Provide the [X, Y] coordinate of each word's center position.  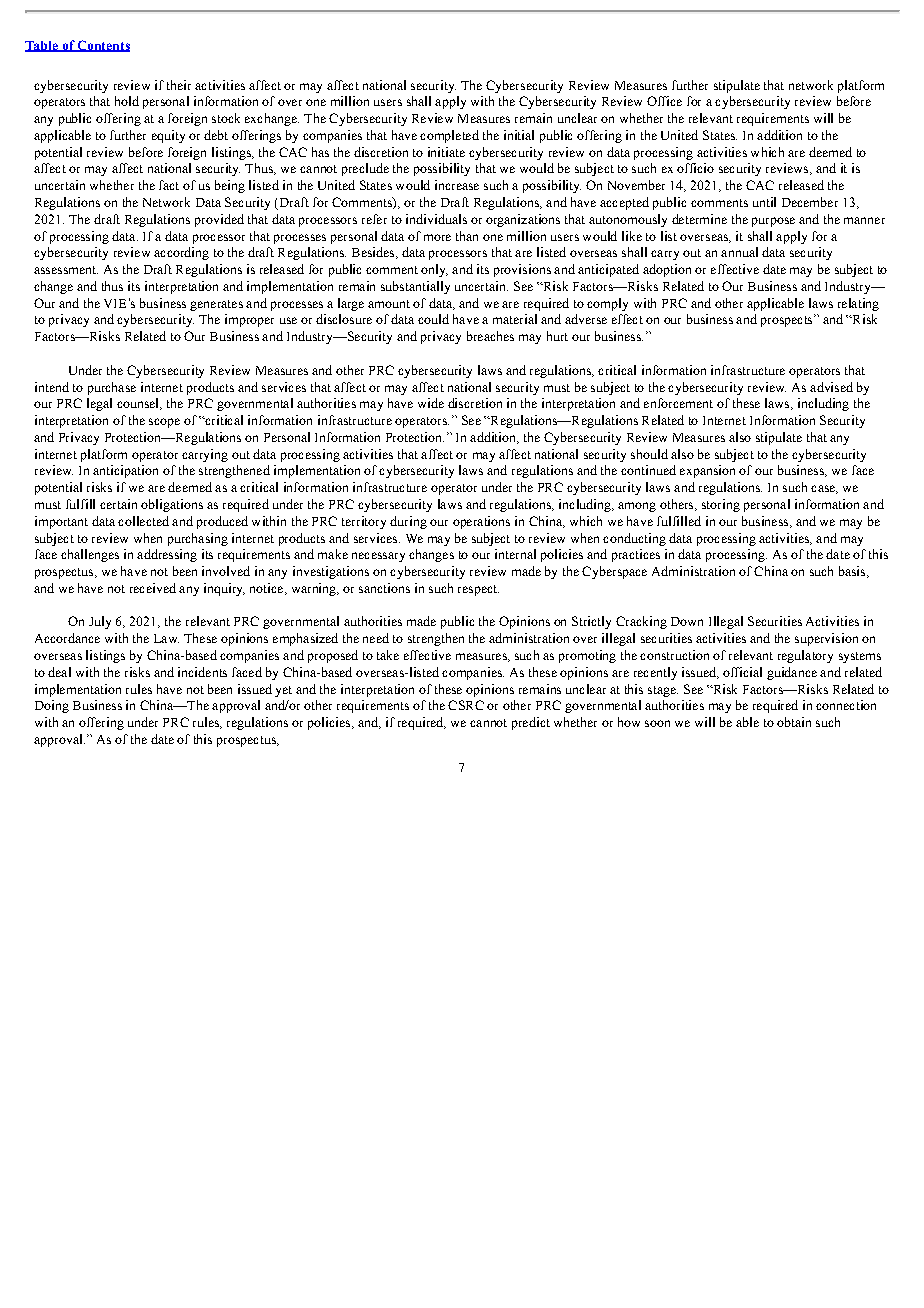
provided [219, 220]
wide [431, 403]
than [467, 236]
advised [831, 387]
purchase [112, 388]
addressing [167, 555]
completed [449, 136]
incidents [202, 672]
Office [664, 101]
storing [721, 505]
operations [481, 522]
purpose [773, 222]
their [179, 85]
